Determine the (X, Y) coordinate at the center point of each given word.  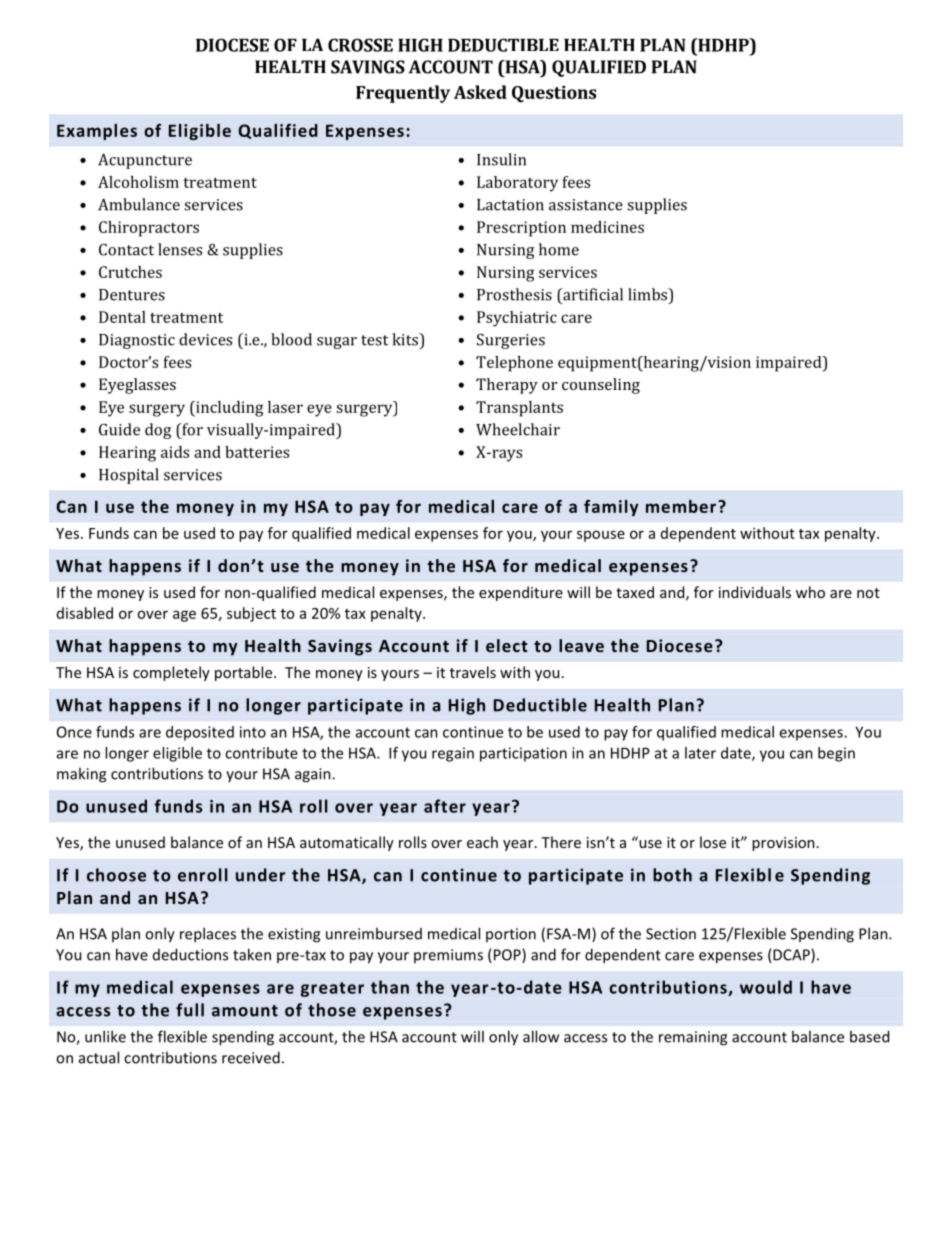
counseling (601, 386)
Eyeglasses (137, 386)
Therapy (507, 386)
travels (473, 672)
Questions (554, 94)
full (190, 1010)
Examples (97, 132)
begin (836, 754)
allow (541, 1036)
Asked (480, 92)
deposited (200, 733)
